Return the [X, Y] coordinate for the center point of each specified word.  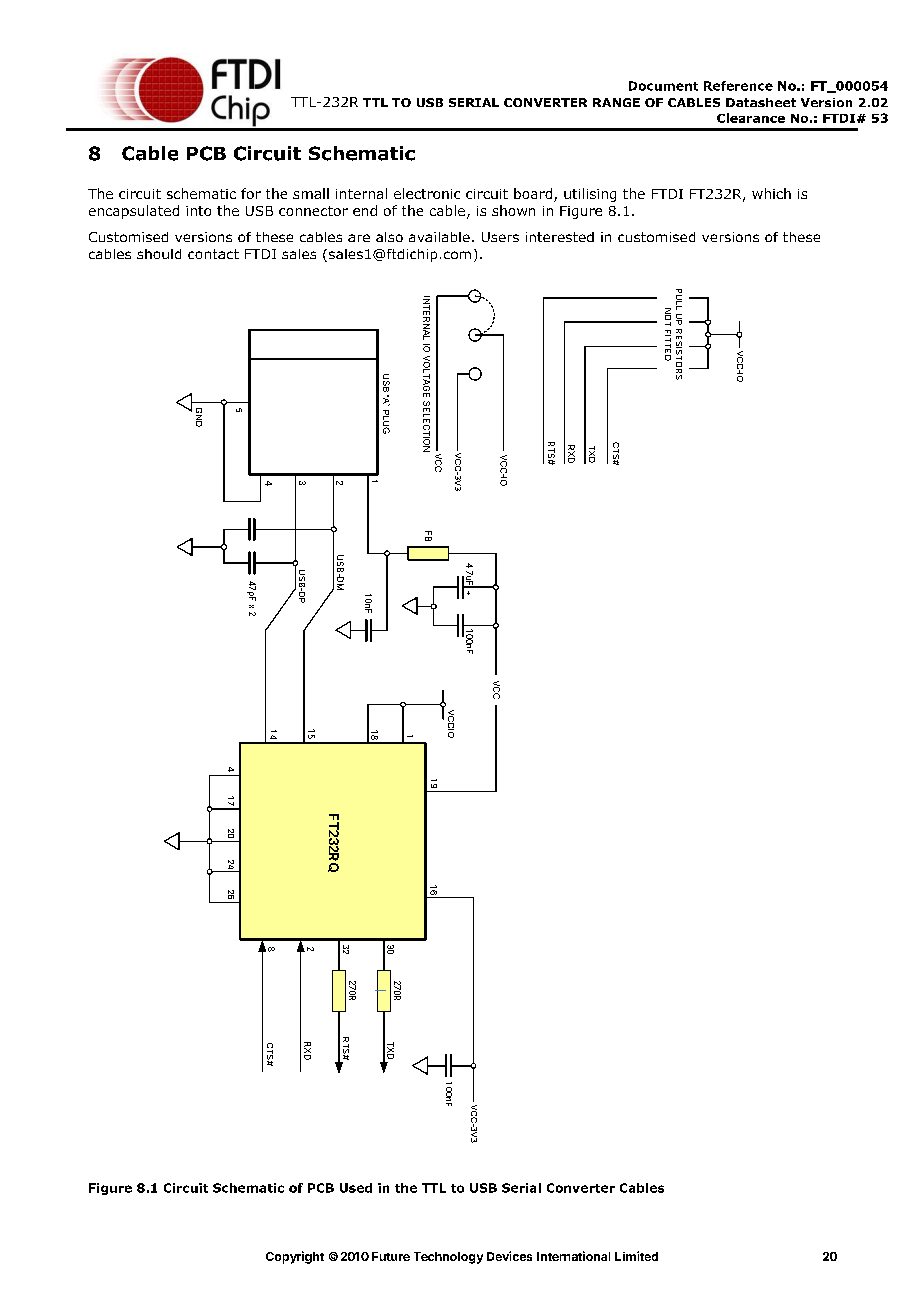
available [439, 237]
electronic [427, 193]
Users [500, 237]
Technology [448, 1258]
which [771, 193]
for [251, 193]
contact [213, 254]
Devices [509, 1256]
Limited [636, 1256]
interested [560, 237]
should [159, 254]
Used [356, 1188]
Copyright [295, 1257]
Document [663, 86]
